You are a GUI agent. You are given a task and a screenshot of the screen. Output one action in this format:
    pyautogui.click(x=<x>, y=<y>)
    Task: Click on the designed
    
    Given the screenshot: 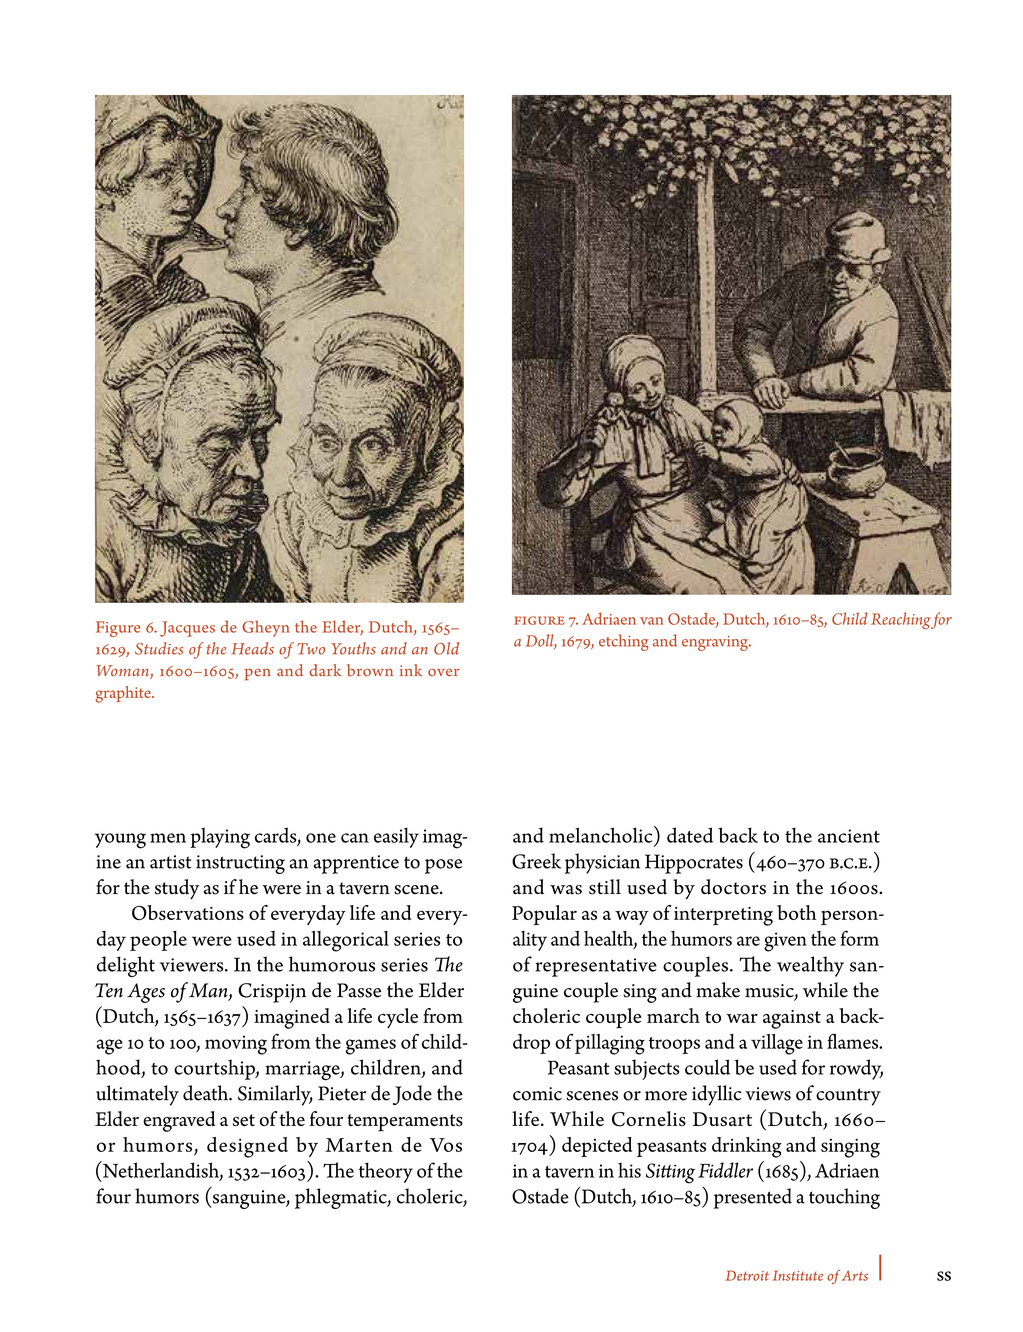 What is the action you would take?
    pyautogui.click(x=247, y=1147)
